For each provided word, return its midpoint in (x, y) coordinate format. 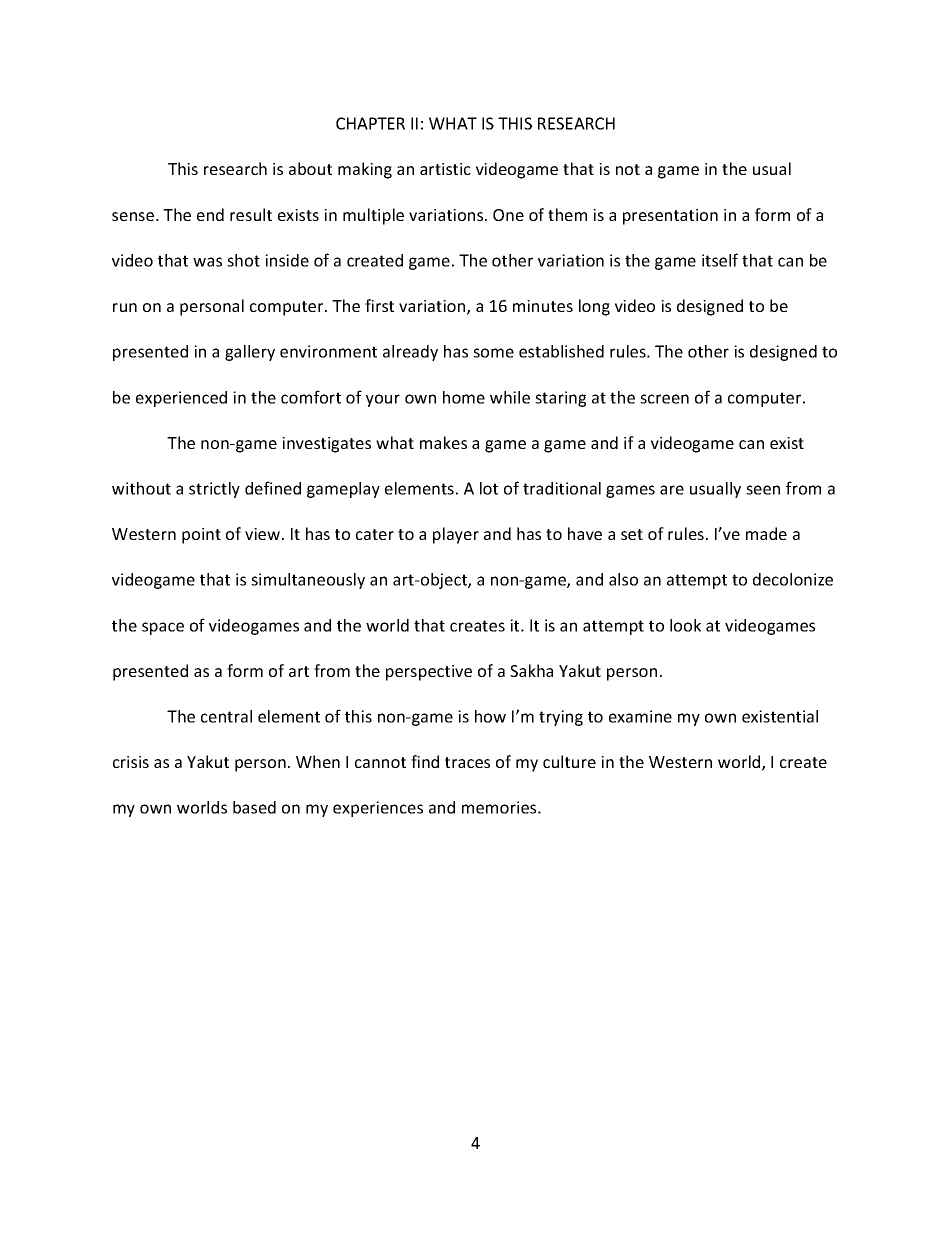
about (310, 168)
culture (569, 761)
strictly (214, 490)
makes (443, 442)
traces (467, 762)
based (254, 807)
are (672, 490)
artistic (445, 169)
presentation (670, 217)
